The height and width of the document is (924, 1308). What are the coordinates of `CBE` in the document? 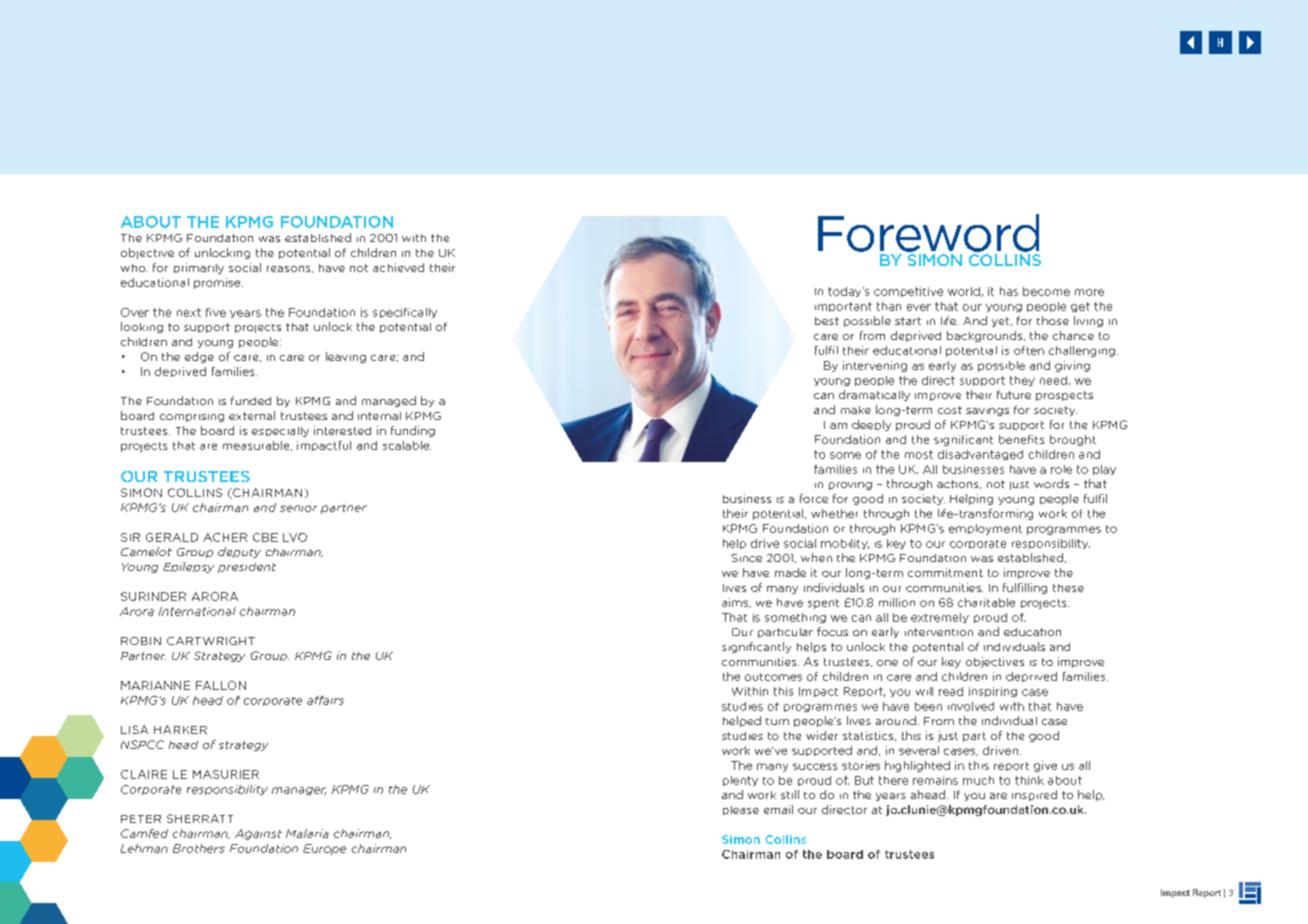 It's located at (265, 537).
